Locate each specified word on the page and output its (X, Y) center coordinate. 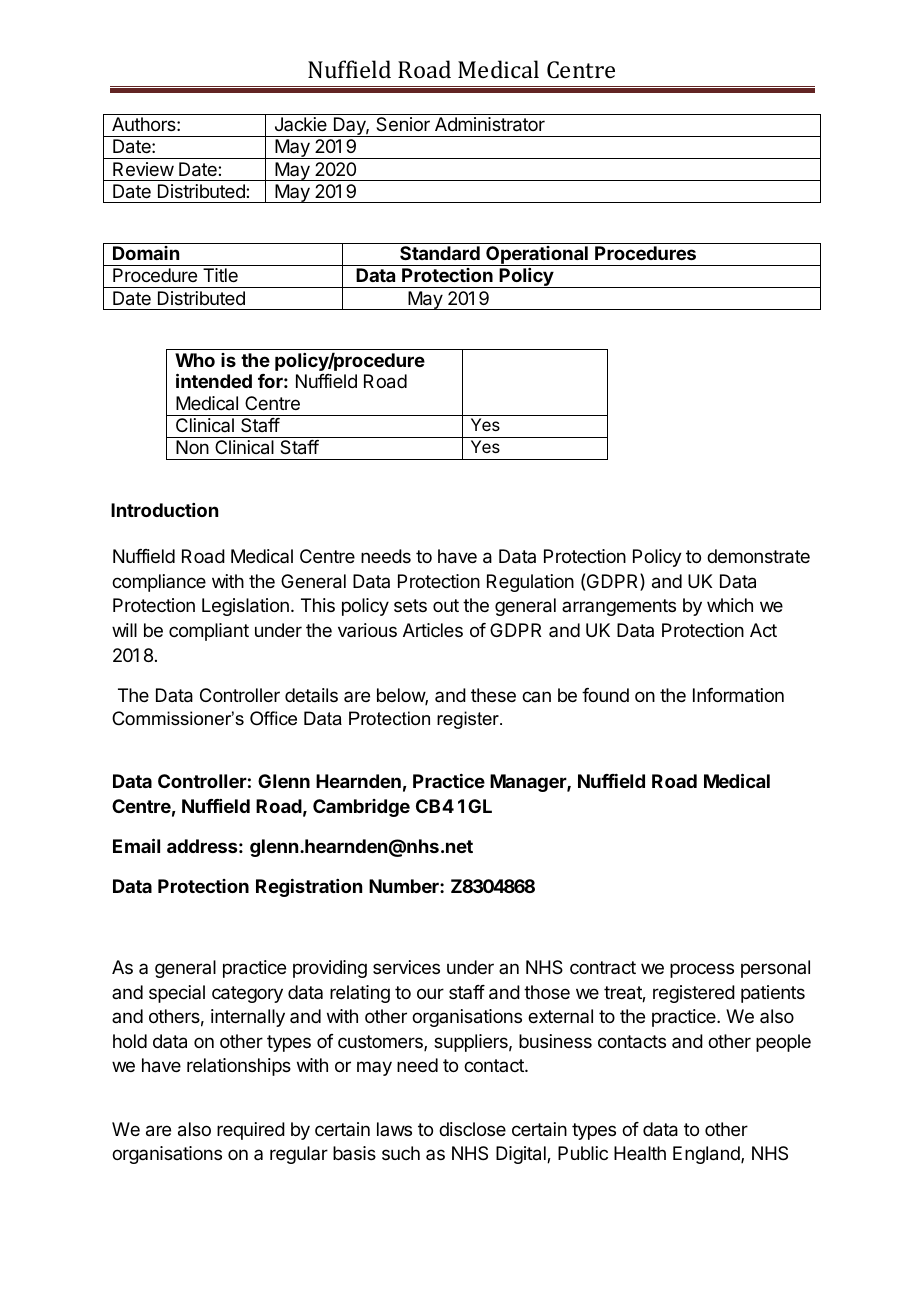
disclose (472, 1129)
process (702, 970)
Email (136, 845)
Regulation (530, 583)
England (707, 1155)
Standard (440, 253)
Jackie (301, 124)
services (406, 967)
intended (214, 380)
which (730, 605)
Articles (433, 630)
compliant (209, 632)
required (251, 1131)
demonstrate (758, 556)
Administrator (490, 124)
